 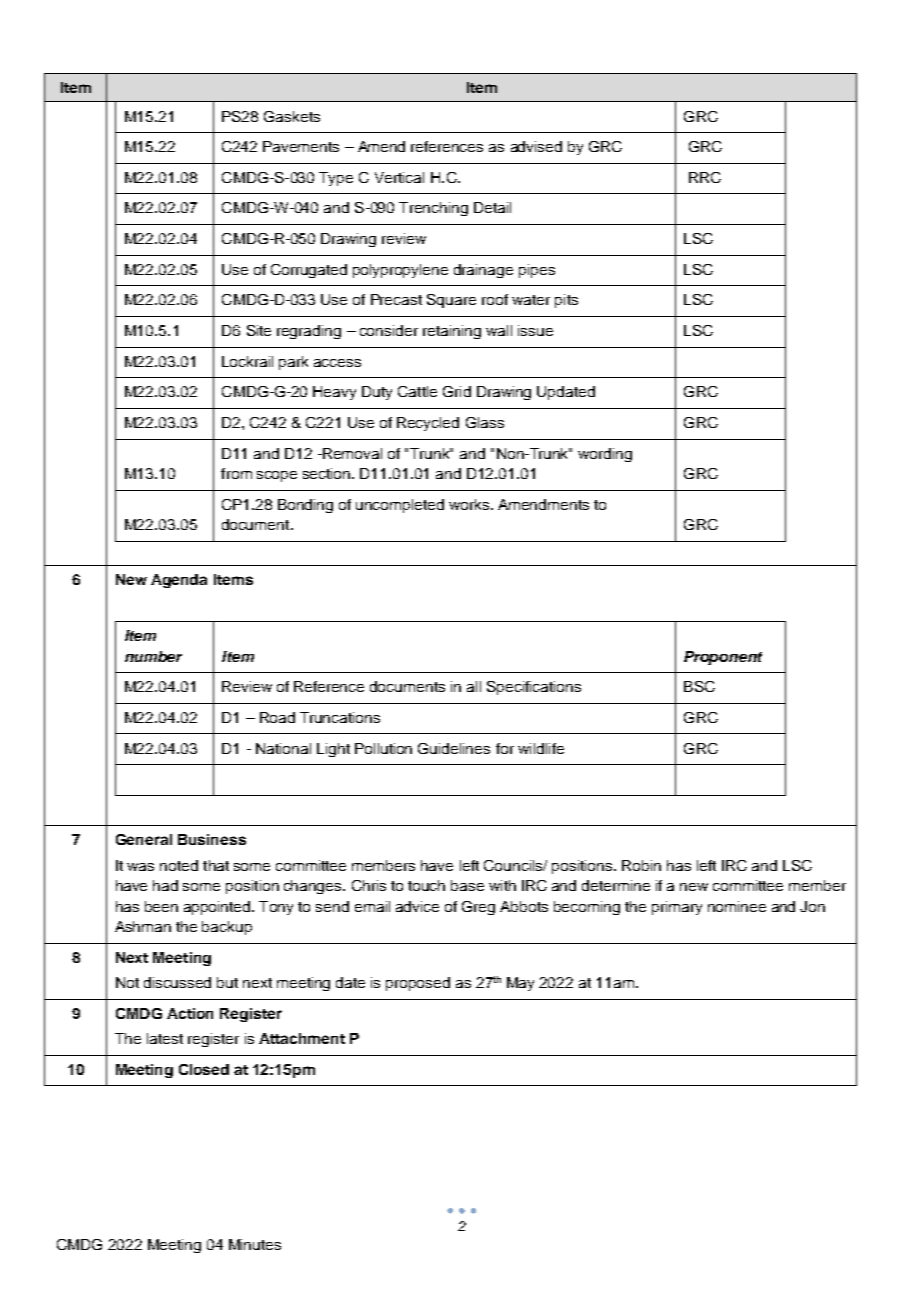 What do you see at coordinates (302, 1038) in the page?
I see `Attachment` at bounding box center [302, 1038].
